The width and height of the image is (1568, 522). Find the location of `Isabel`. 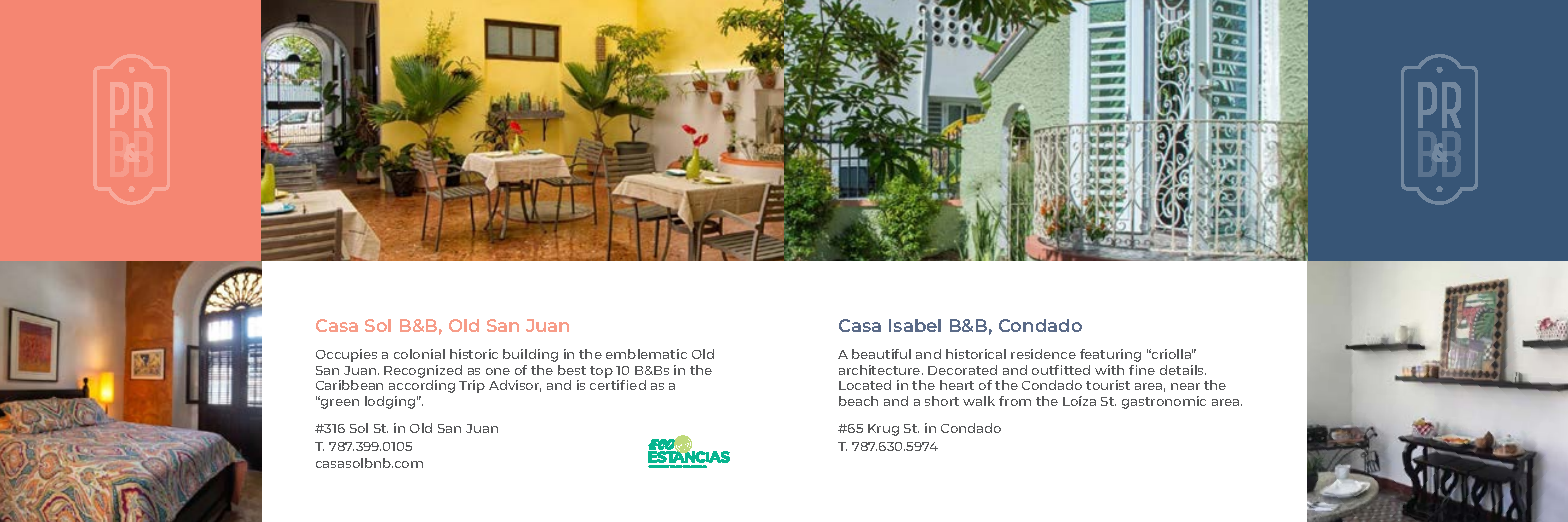

Isabel is located at coordinates (915, 325).
